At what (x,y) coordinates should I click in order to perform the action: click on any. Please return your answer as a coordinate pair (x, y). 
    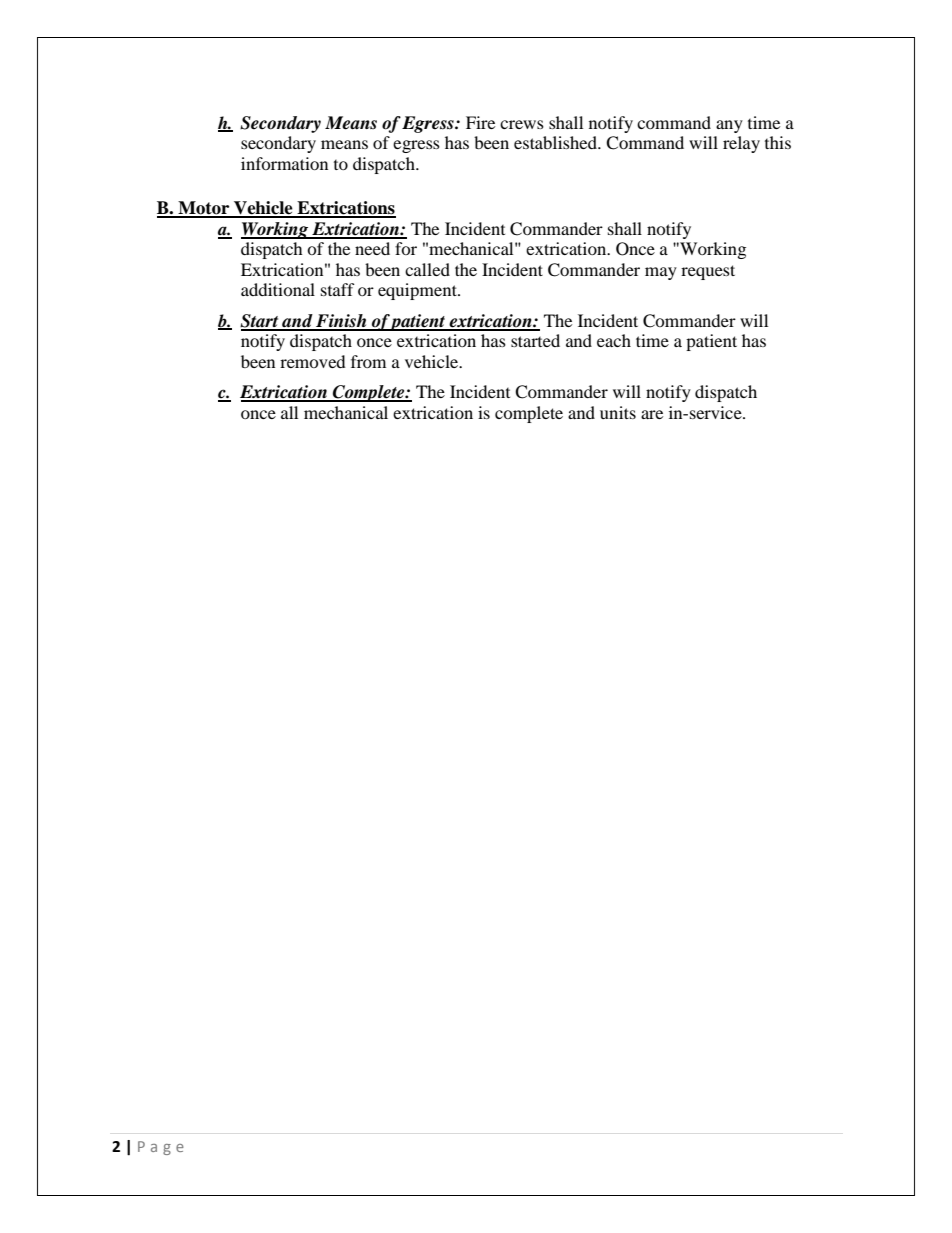
    Looking at the image, I should click on (729, 126).
